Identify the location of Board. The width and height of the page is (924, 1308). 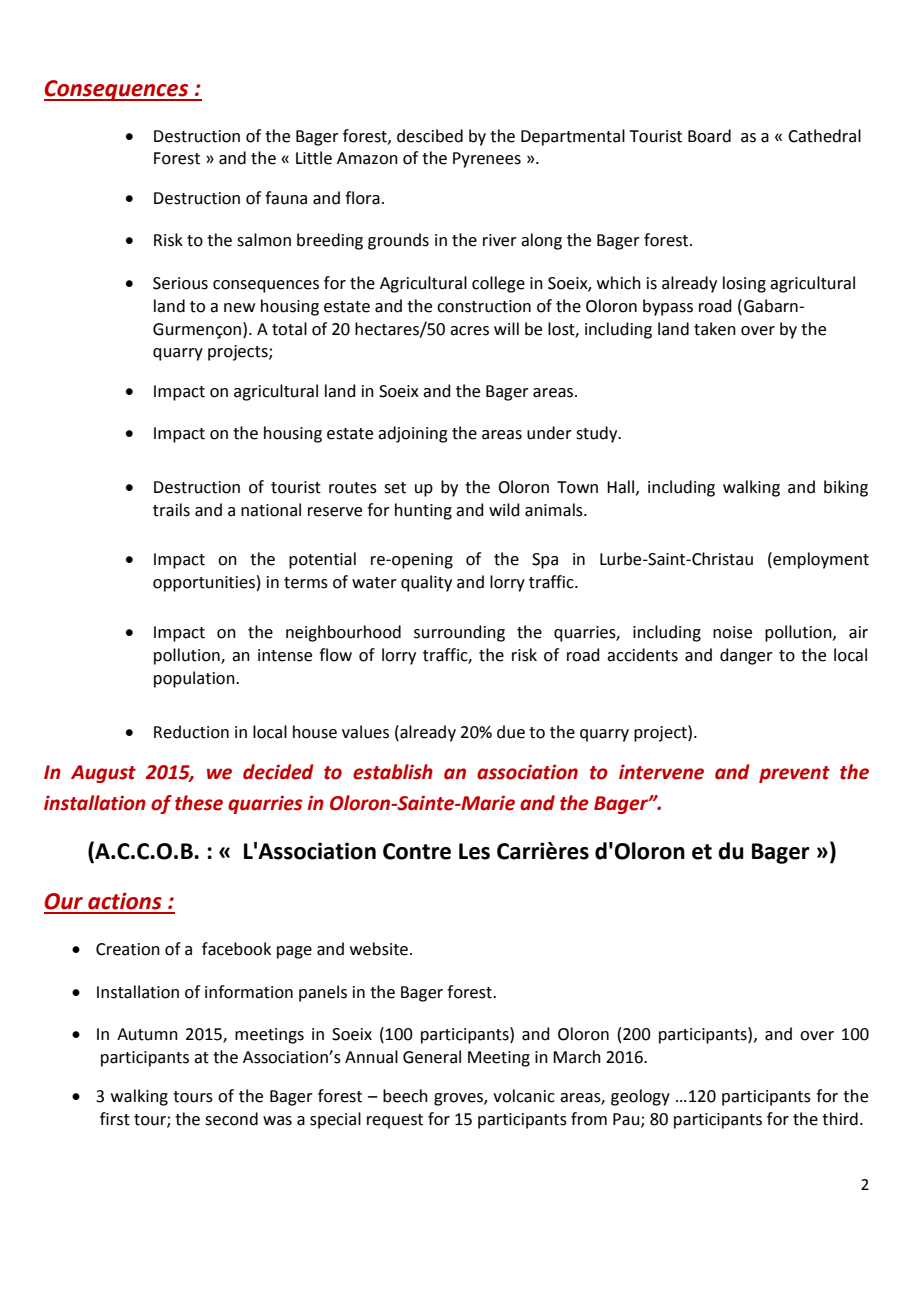
(709, 136).
